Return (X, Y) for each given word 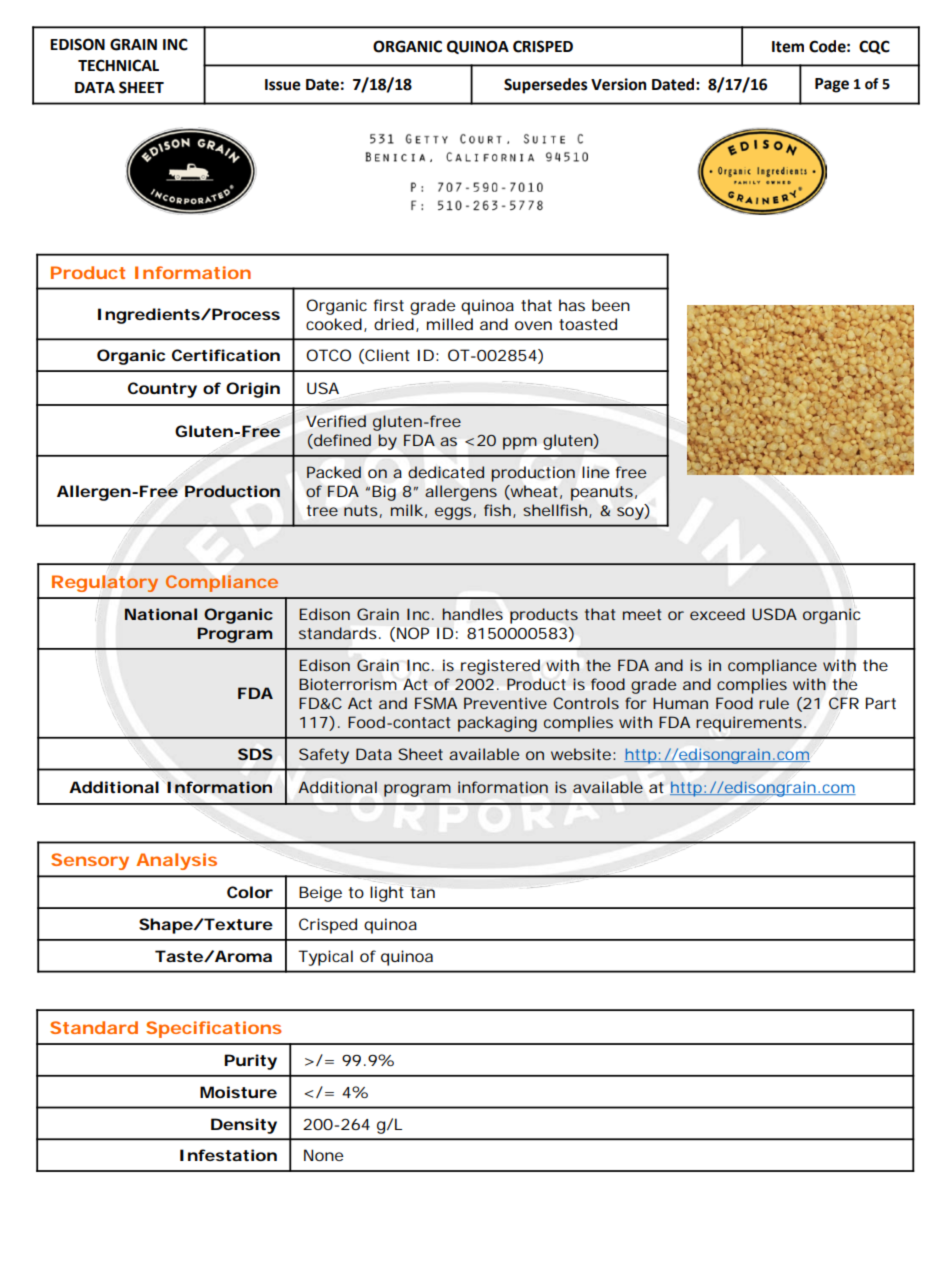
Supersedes (546, 86)
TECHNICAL (118, 65)
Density (244, 1126)
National (161, 614)
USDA (774, 614)
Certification (226, 355)
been (611, 305)
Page (832, 85)
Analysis (176, 861)
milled (450, 324)
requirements (751, 724)
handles (472, 614)
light (386, 894)
